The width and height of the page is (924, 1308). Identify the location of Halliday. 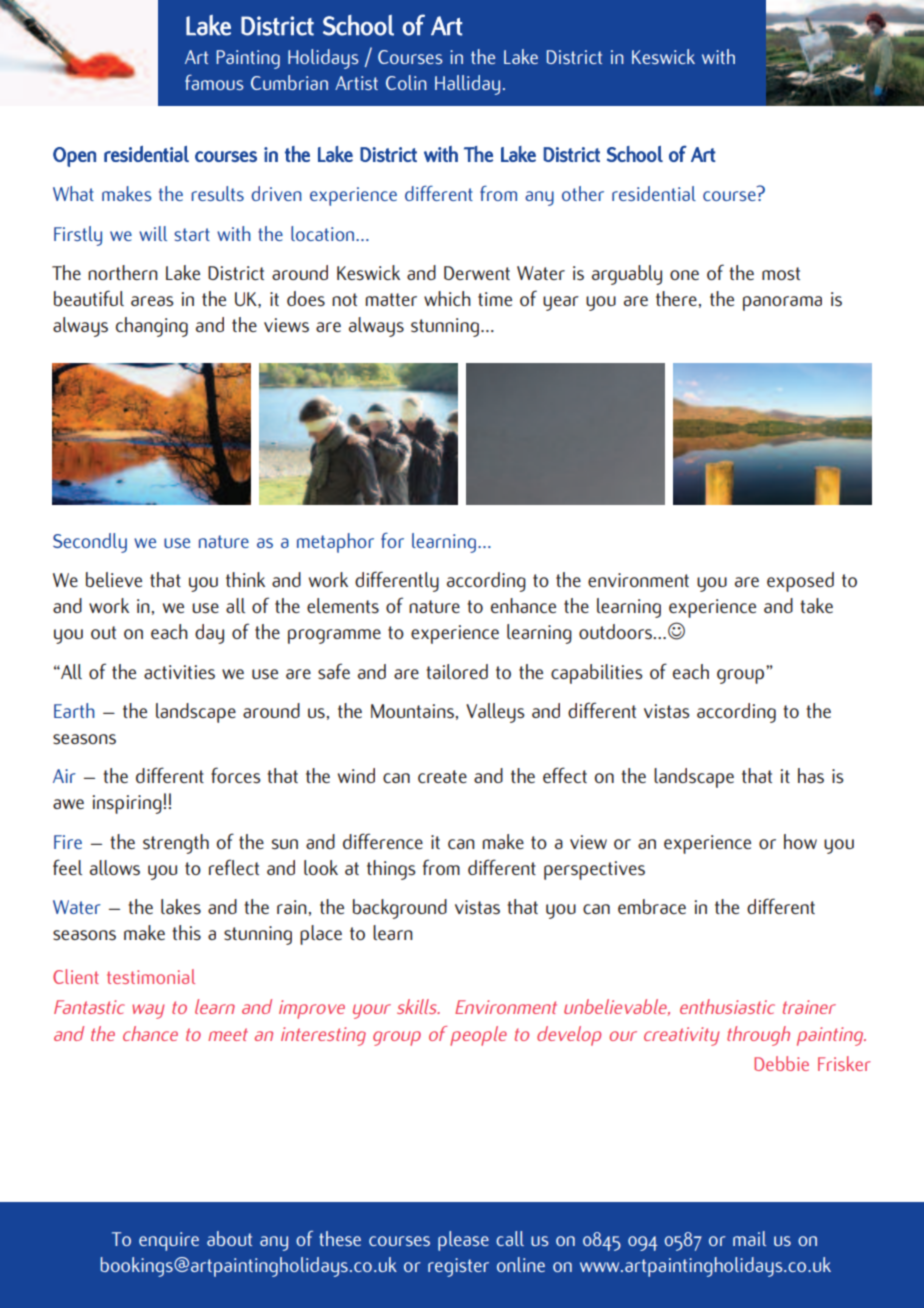
(467, 85).
